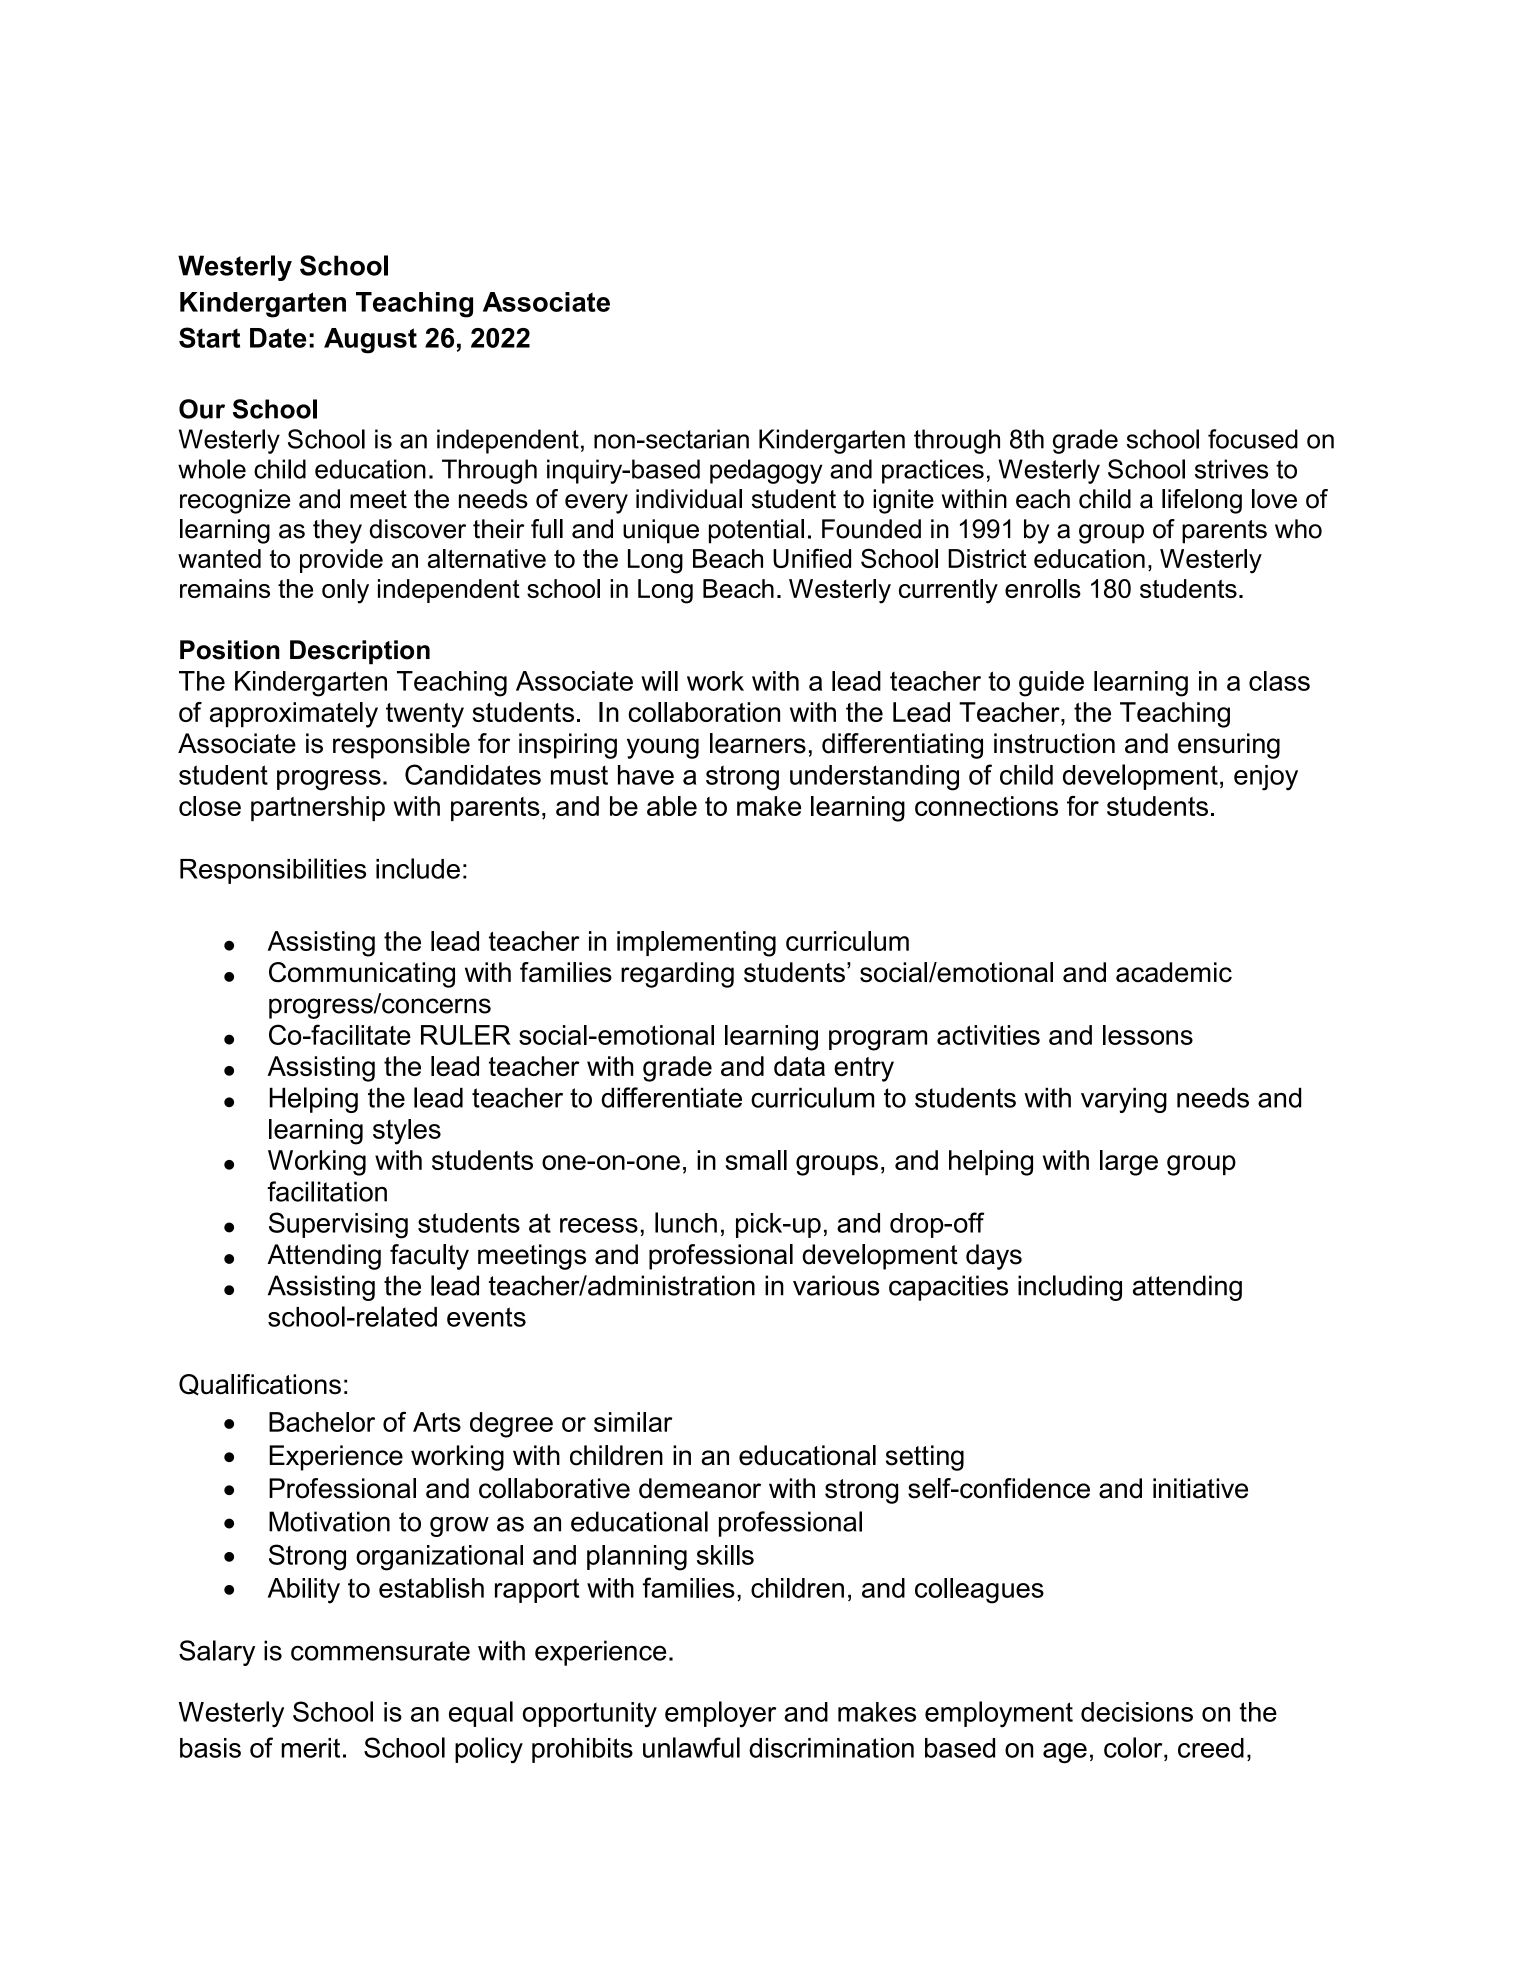 This screenshot has height=1962, width=1516. What do you see at coordinates (1148, 1035) in the screenshot?
I see `lessons` at bounding box center [1148, 1035].
